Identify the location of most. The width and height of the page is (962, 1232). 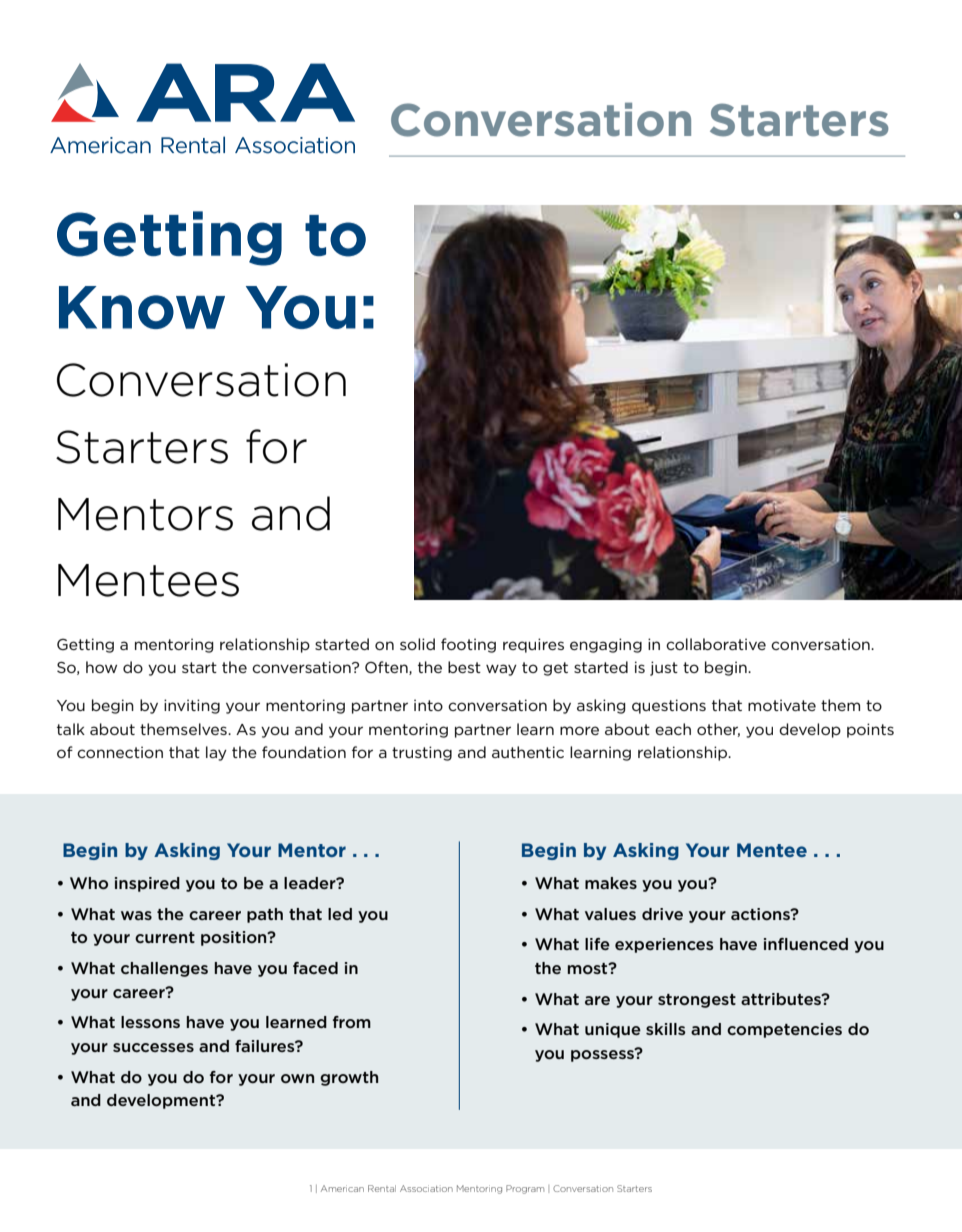
(589, 968).
